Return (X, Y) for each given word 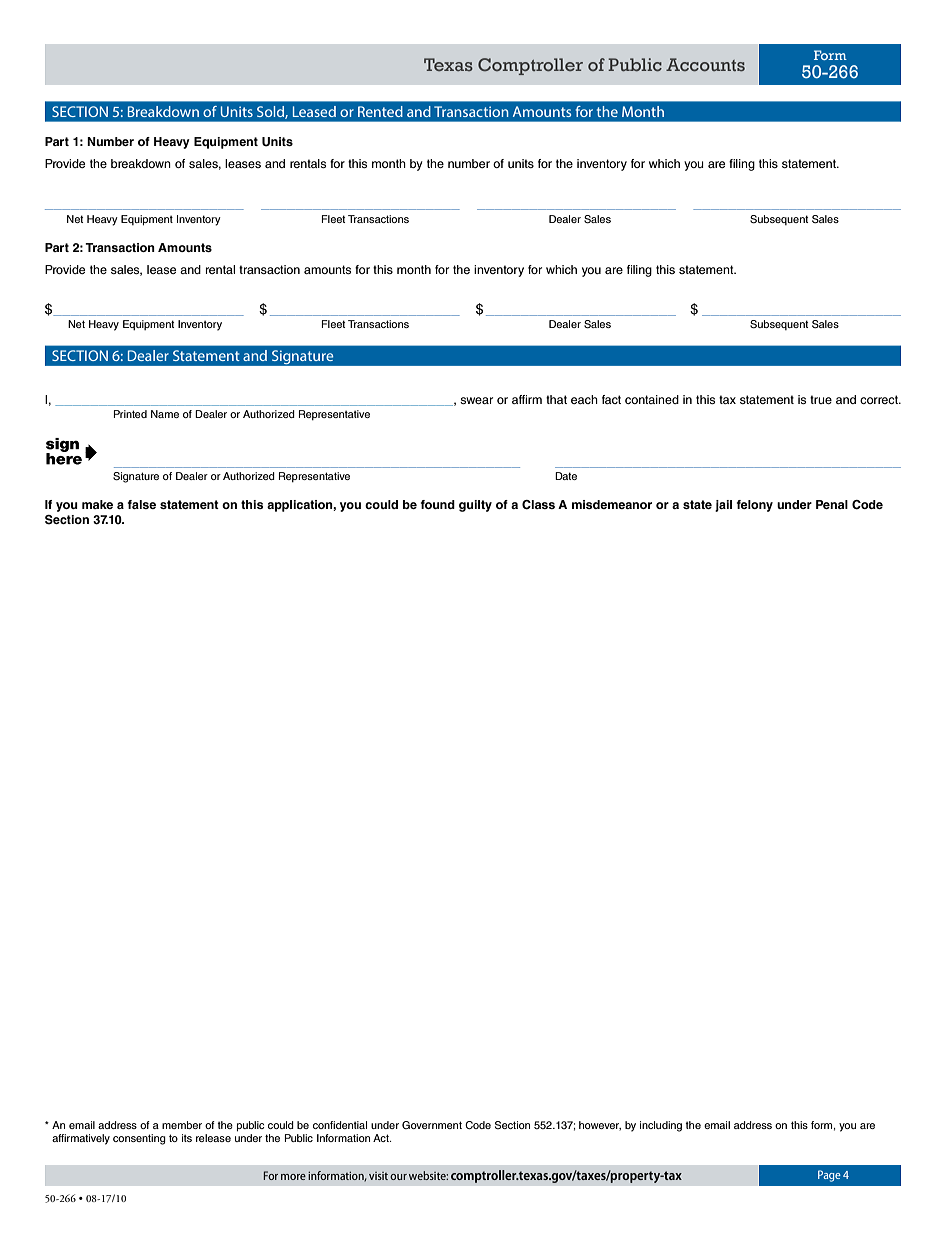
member (182, 1125)
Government (432, 1125)
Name (165, 414)
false (142, 504)
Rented (380, 111)
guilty (475, 506)
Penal (832, 504)
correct (880, 399)
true (821, 399)
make (97, 504)
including (661, 1126)
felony (755, 506)
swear (476, 400)
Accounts (705, 64)
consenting (139, 1139)
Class (538, 505)
